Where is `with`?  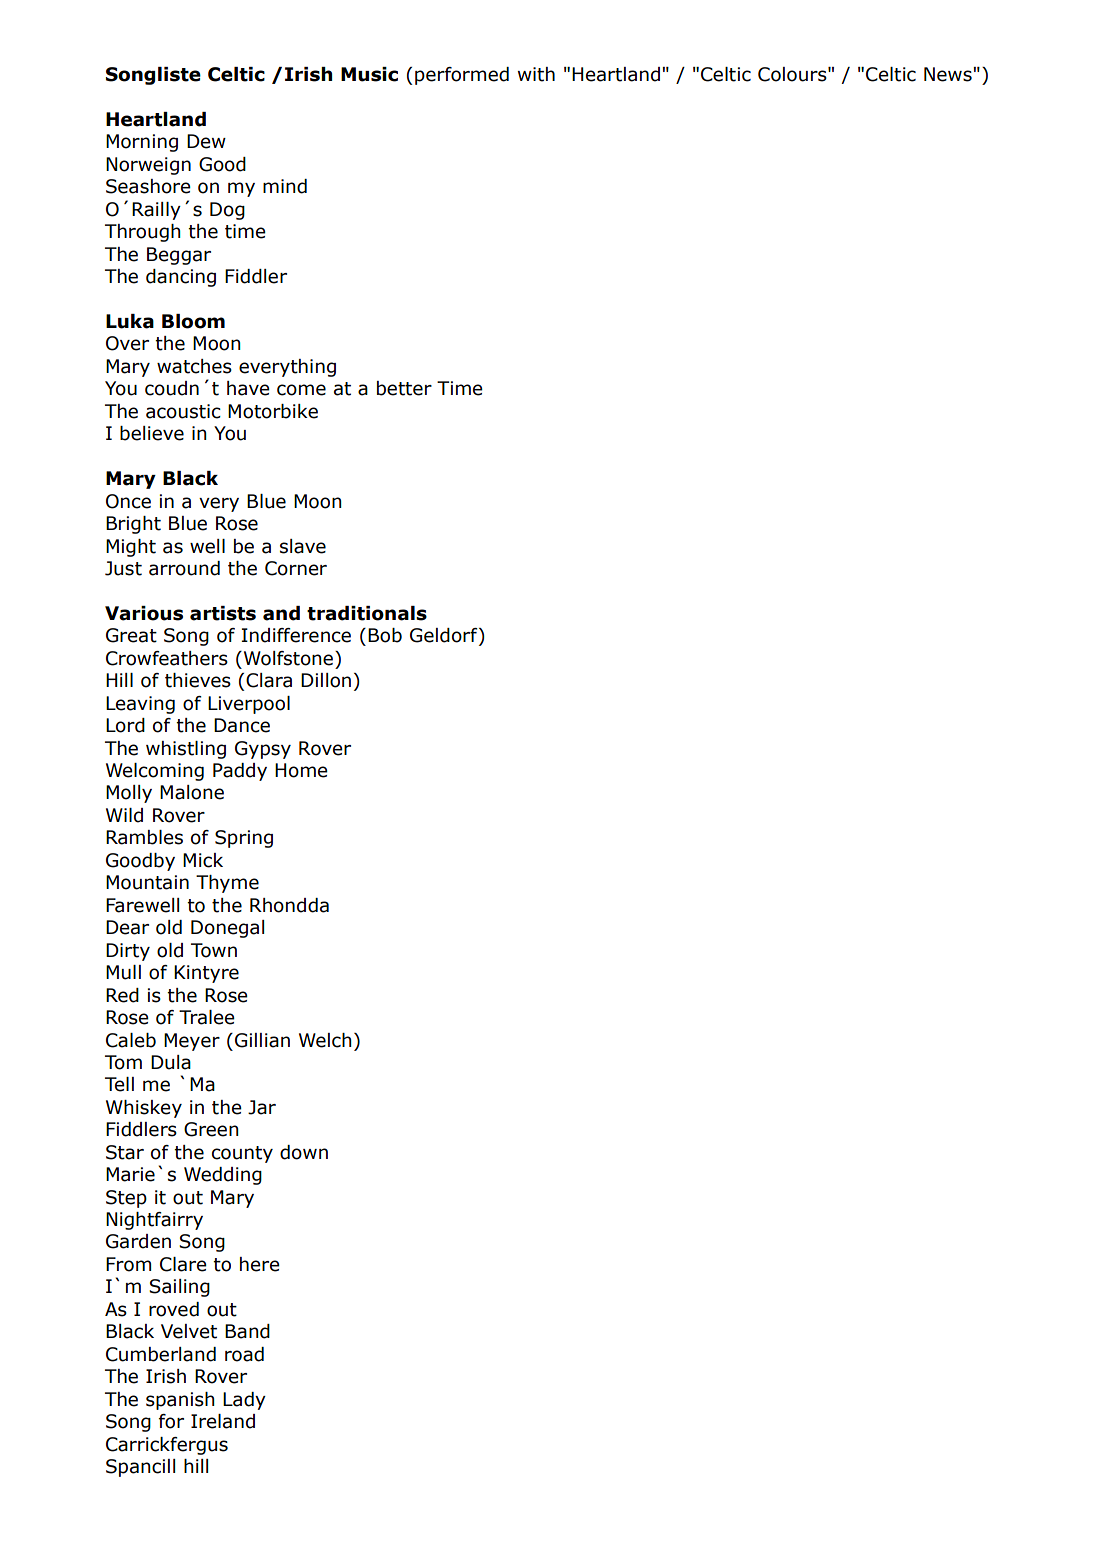
with is located at coordinates (536, 74).
